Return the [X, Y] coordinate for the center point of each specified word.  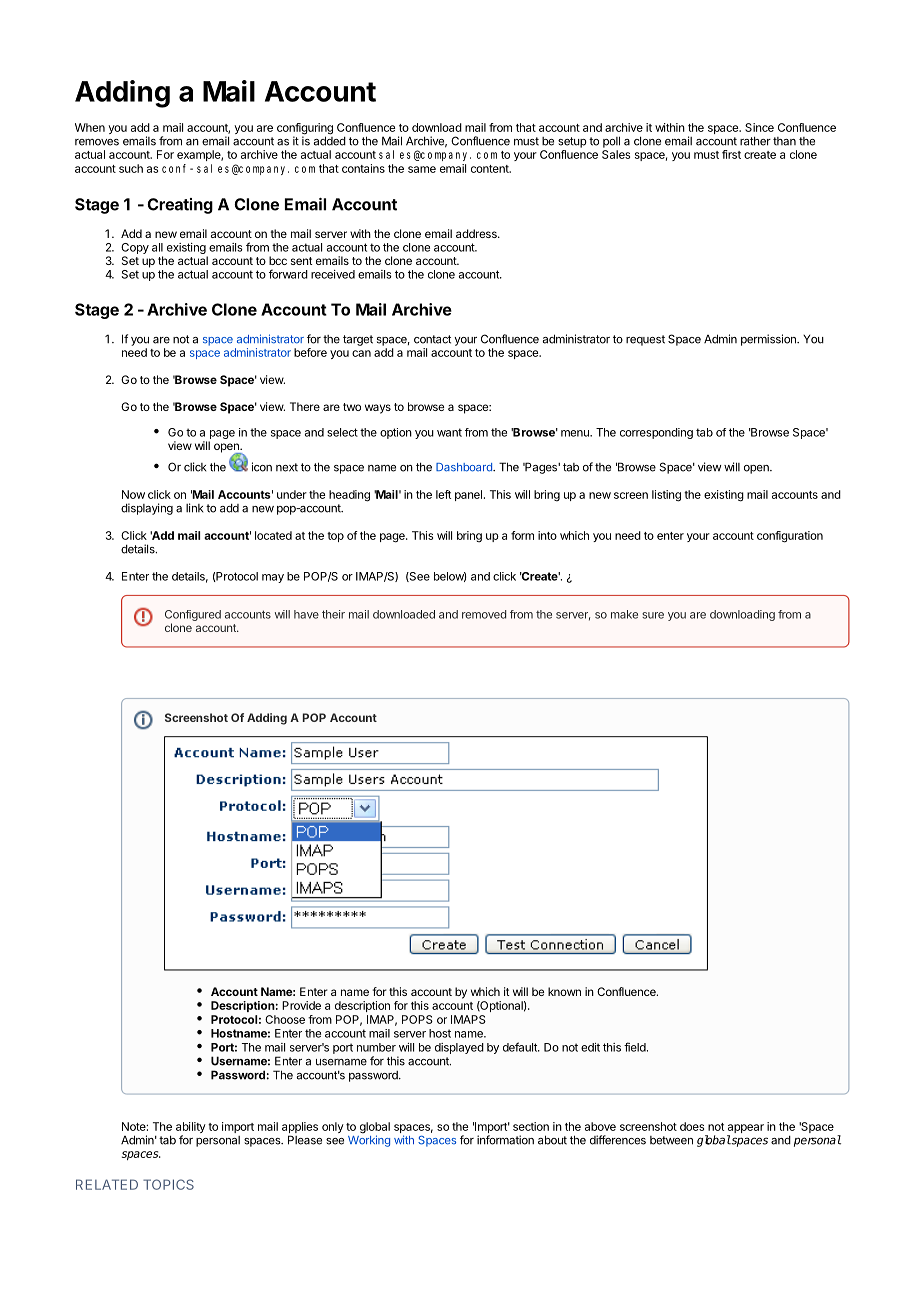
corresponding [656, 433]
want [449, 432]
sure [653, 615]
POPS [417, 1019]
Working [369, 1140]
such [131, 168]
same [422, 169]
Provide [301, 1005]
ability [191, 1129]
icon [262, 467]
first [731, 154]
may [273, 578]
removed [484, 614]
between [671, 1140]
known [564, 991]
